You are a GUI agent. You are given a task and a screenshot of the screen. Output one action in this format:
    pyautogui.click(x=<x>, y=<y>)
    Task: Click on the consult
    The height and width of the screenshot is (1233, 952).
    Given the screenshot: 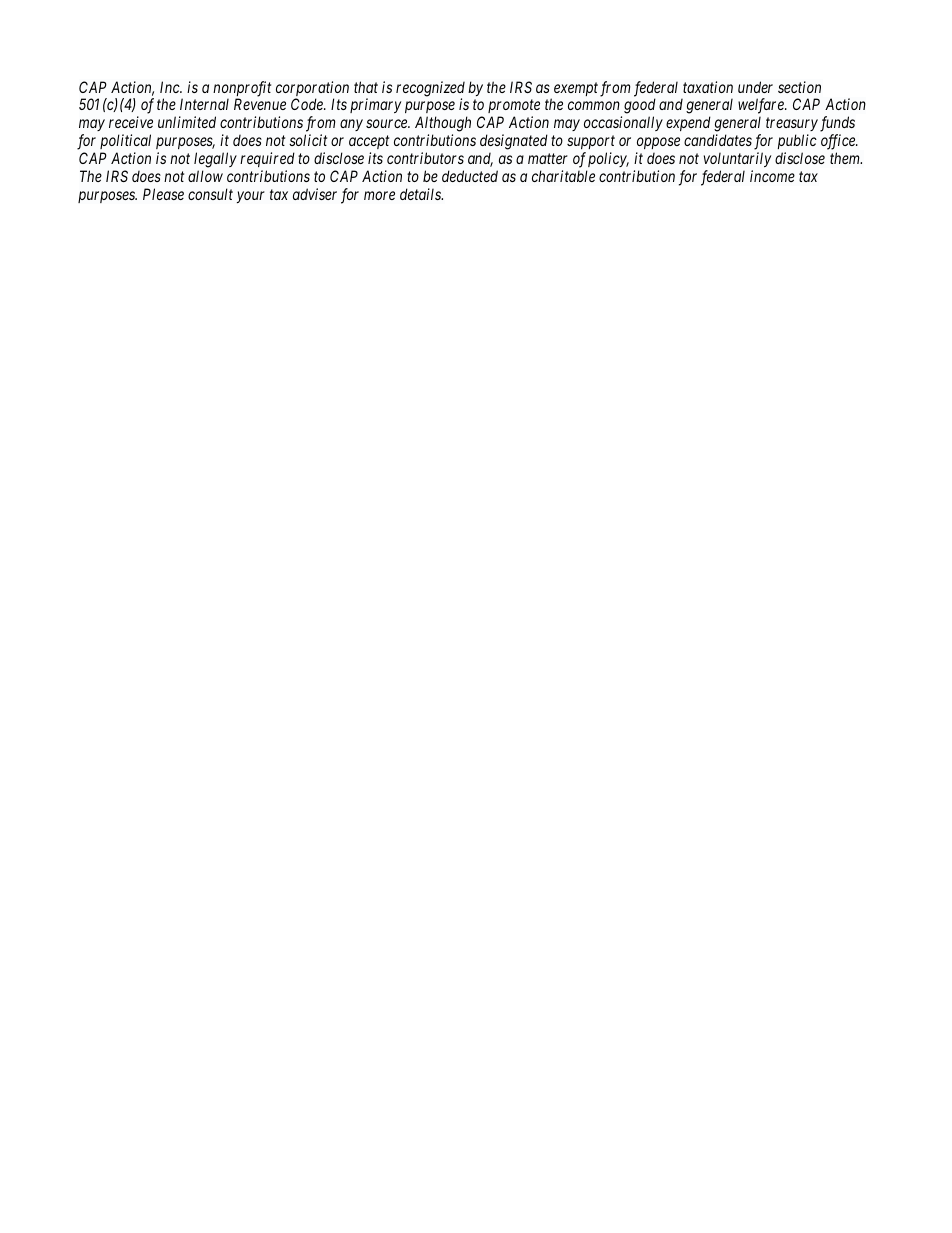 What is the action you would take?
    pyautogui.click(x=210, y=194)
